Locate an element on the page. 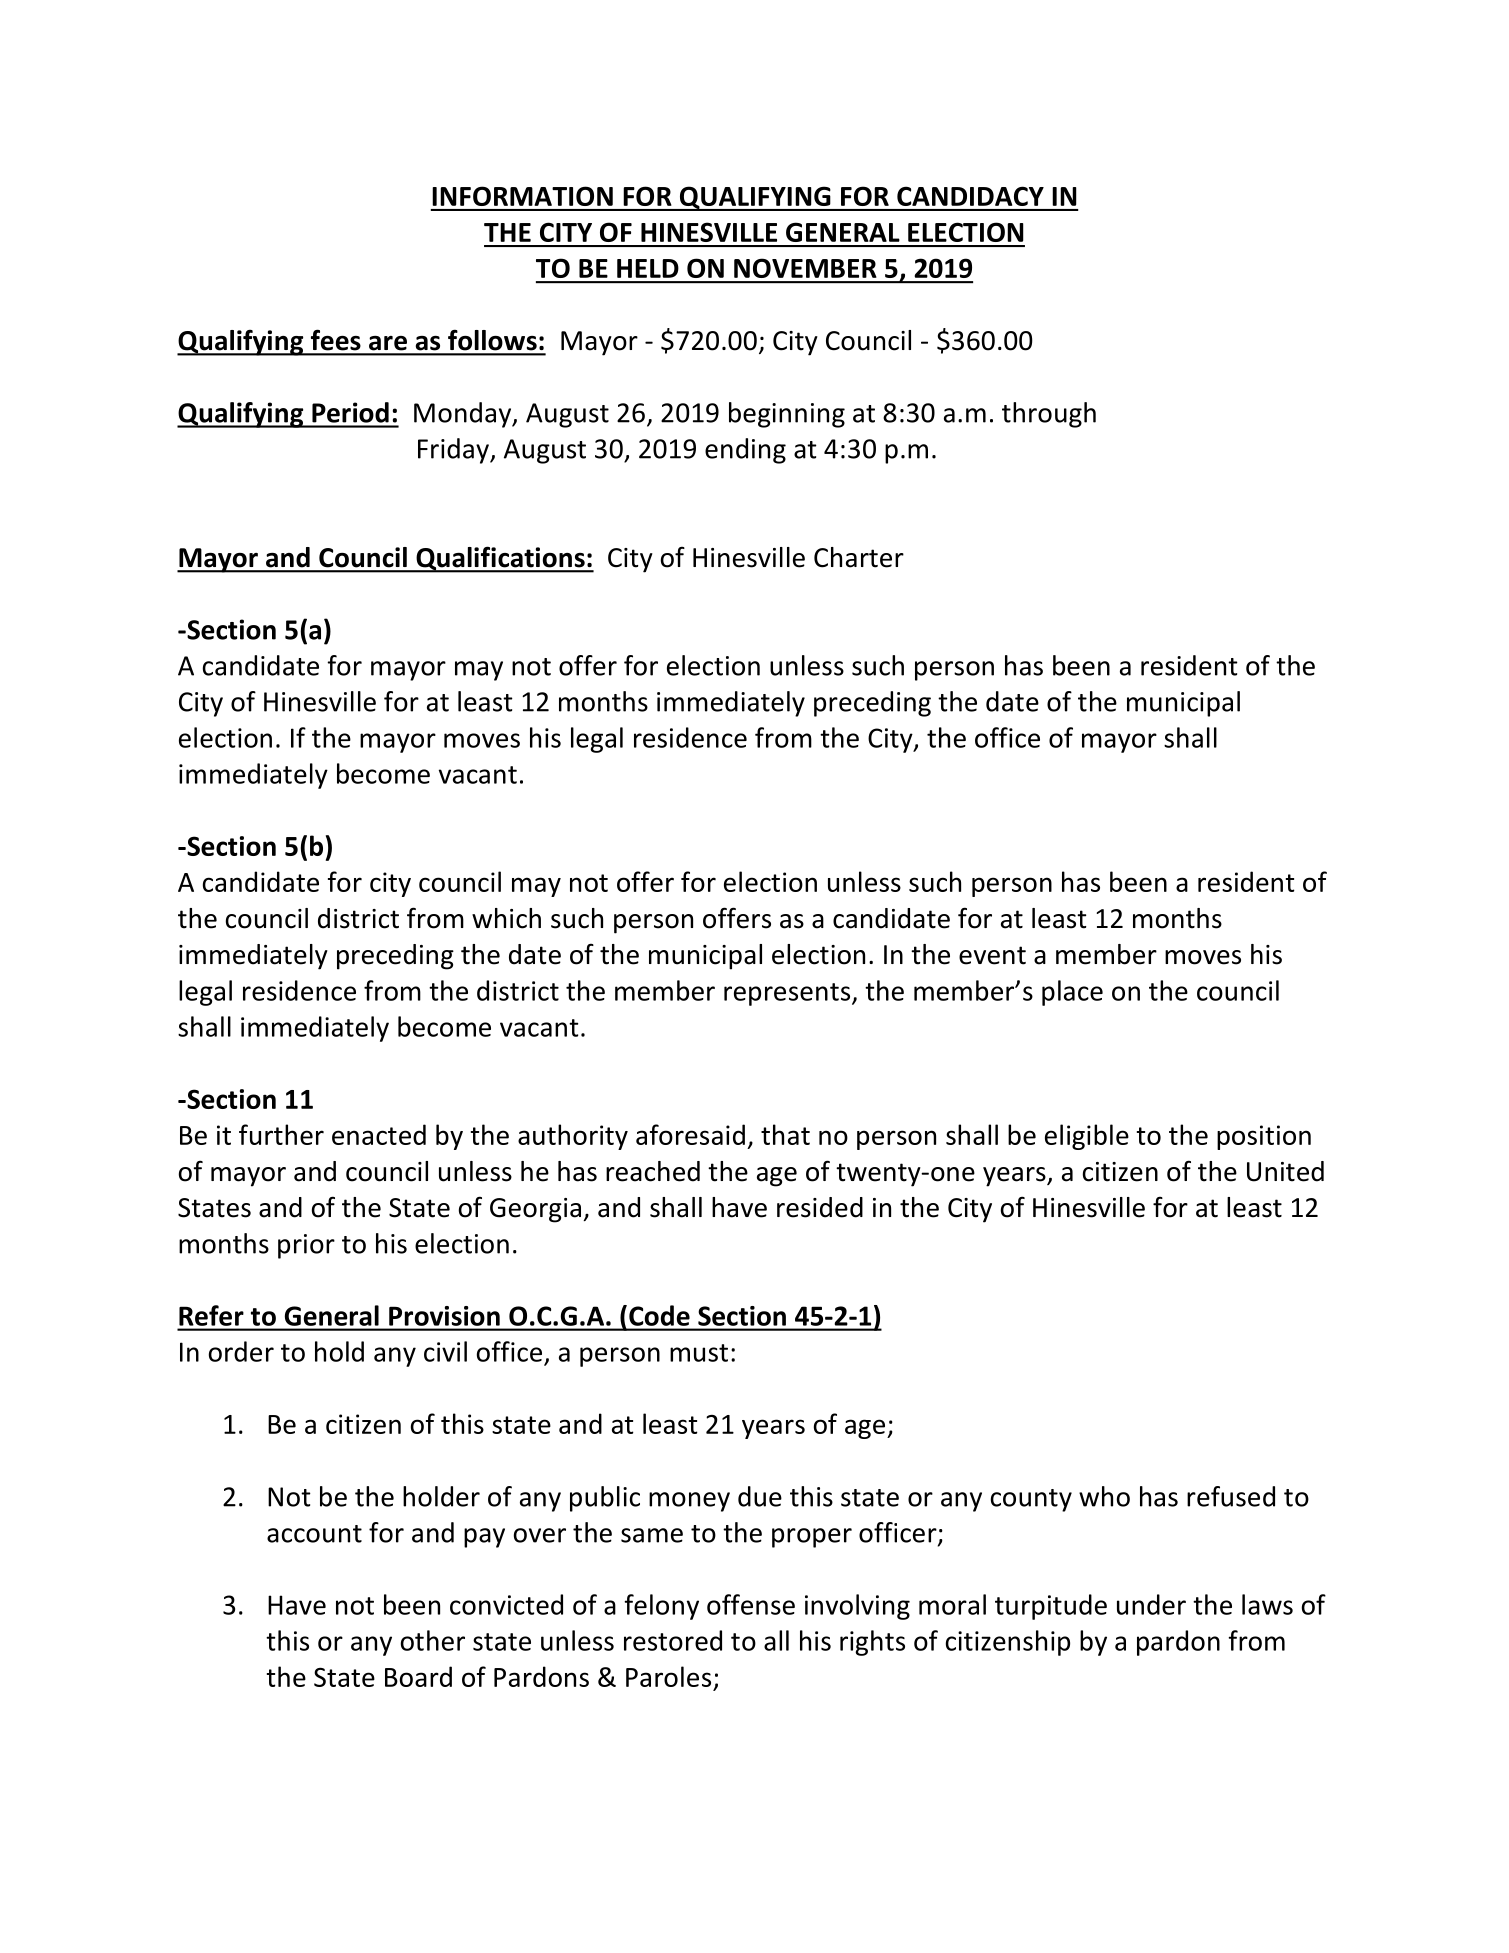 The width and height of the image is (1509, 1953). INFORMATION is located at coordinates (522, 196).
